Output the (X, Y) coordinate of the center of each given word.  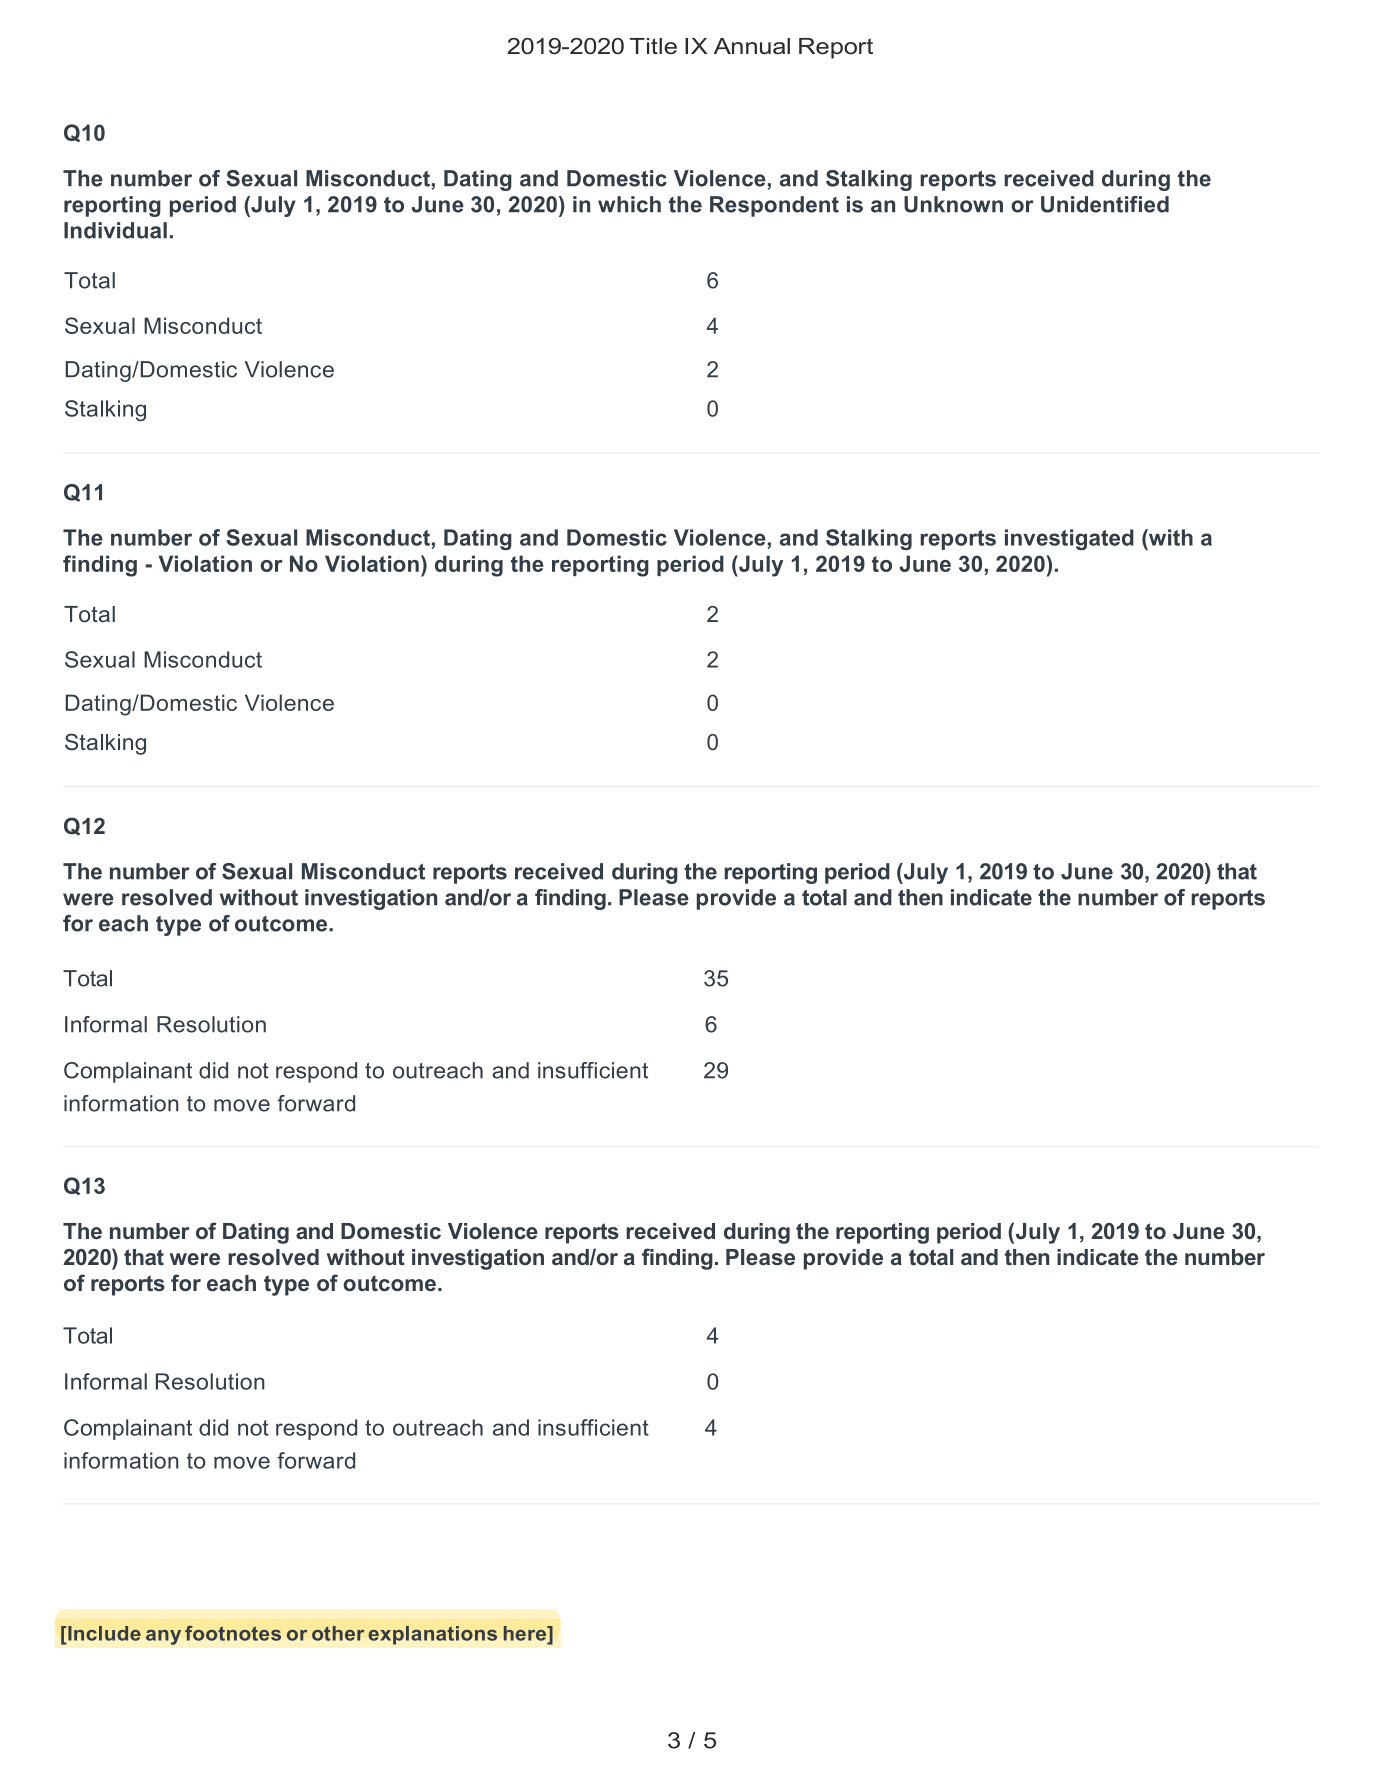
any (163, 1637)
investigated (1069, 539)
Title (653, 46)
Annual (752, 46)
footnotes (233, 1633)
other (338, 1633)
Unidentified (1105, 204)
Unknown (953, 204)
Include (103, 1633)
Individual (115, 230)
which (629, 204)
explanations (432, 1635)
